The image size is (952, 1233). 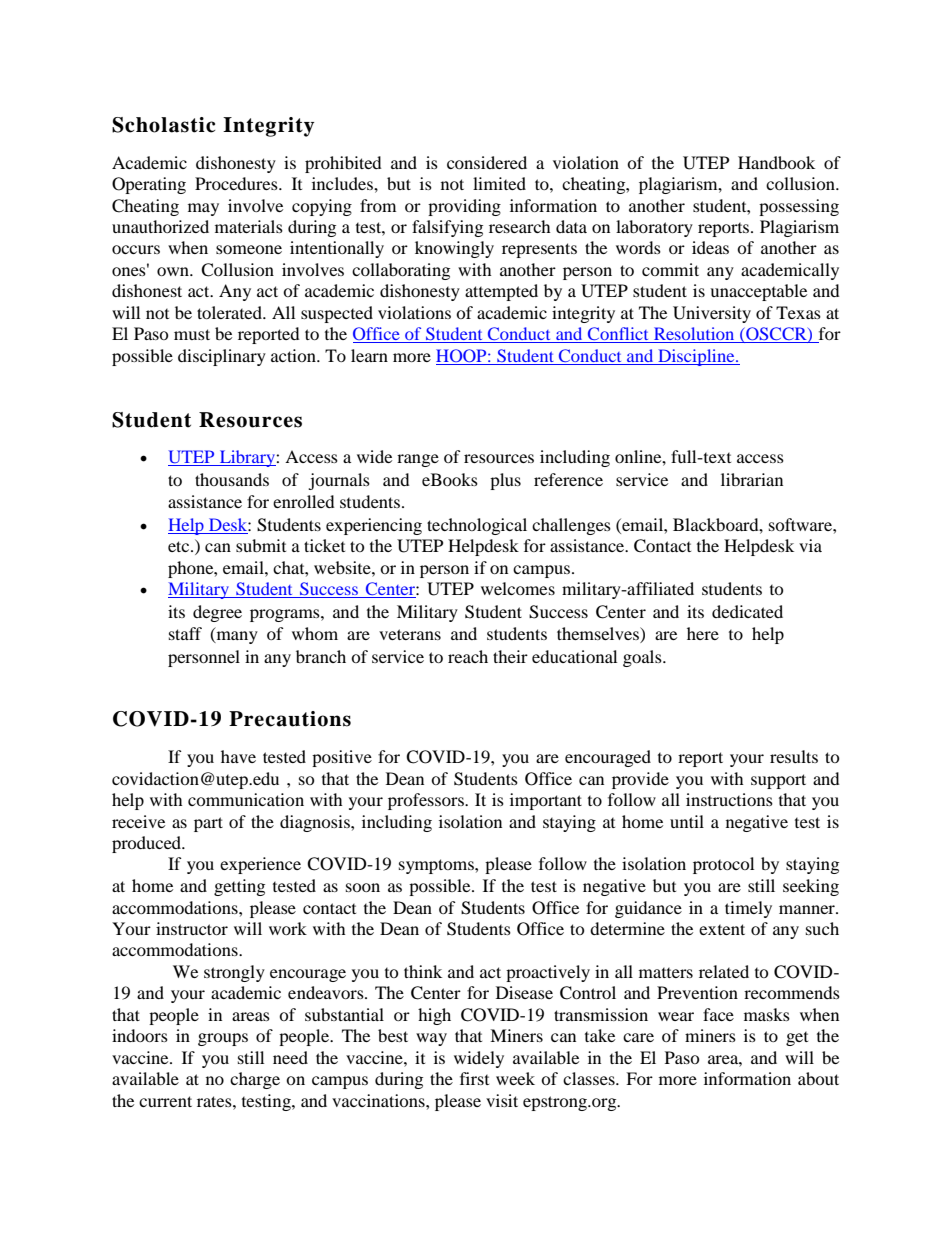 I want to click on Procedures, so click(x=237, y=183).
